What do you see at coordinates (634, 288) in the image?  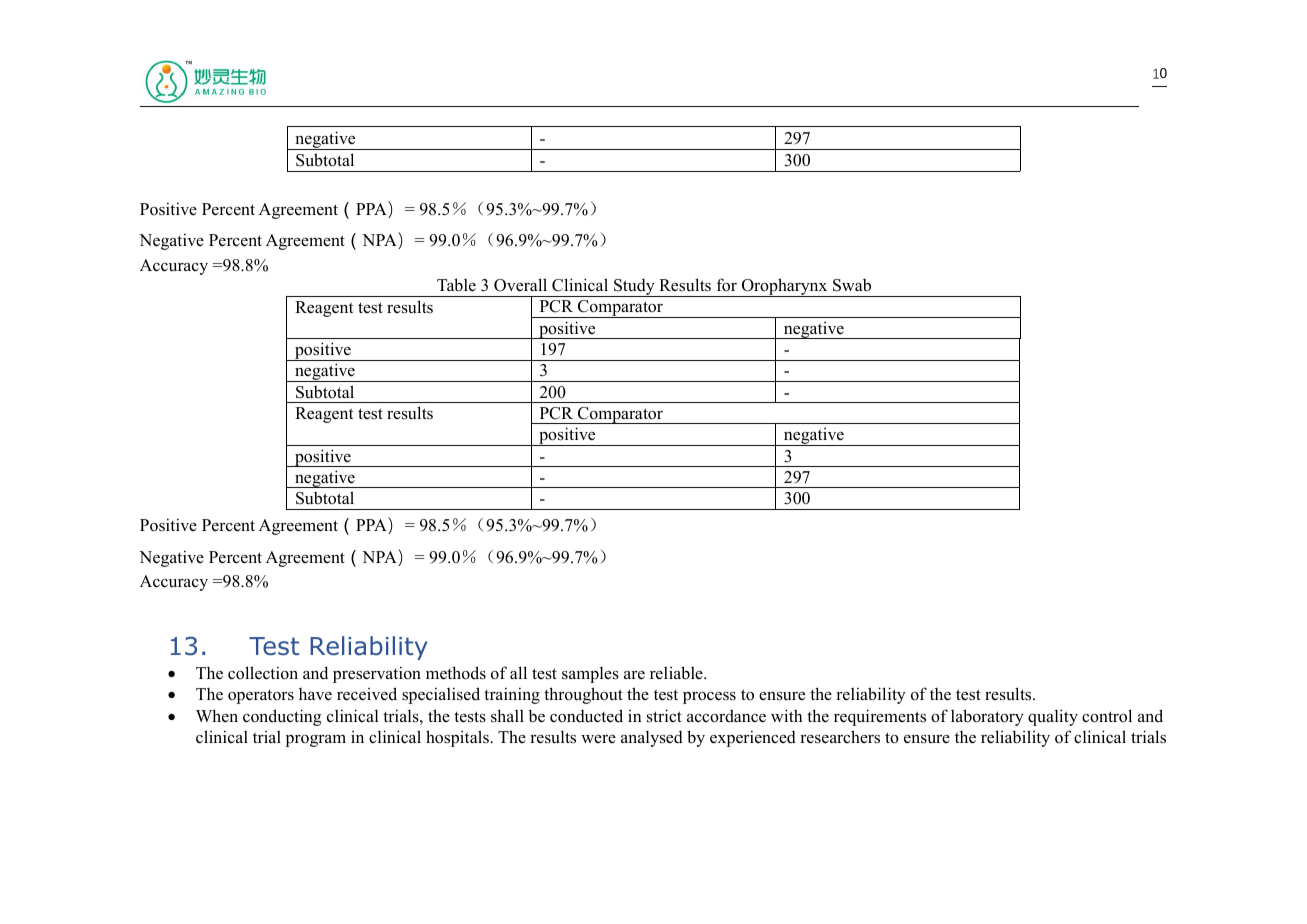 I see `Study` at bounding box center [634, 288].
